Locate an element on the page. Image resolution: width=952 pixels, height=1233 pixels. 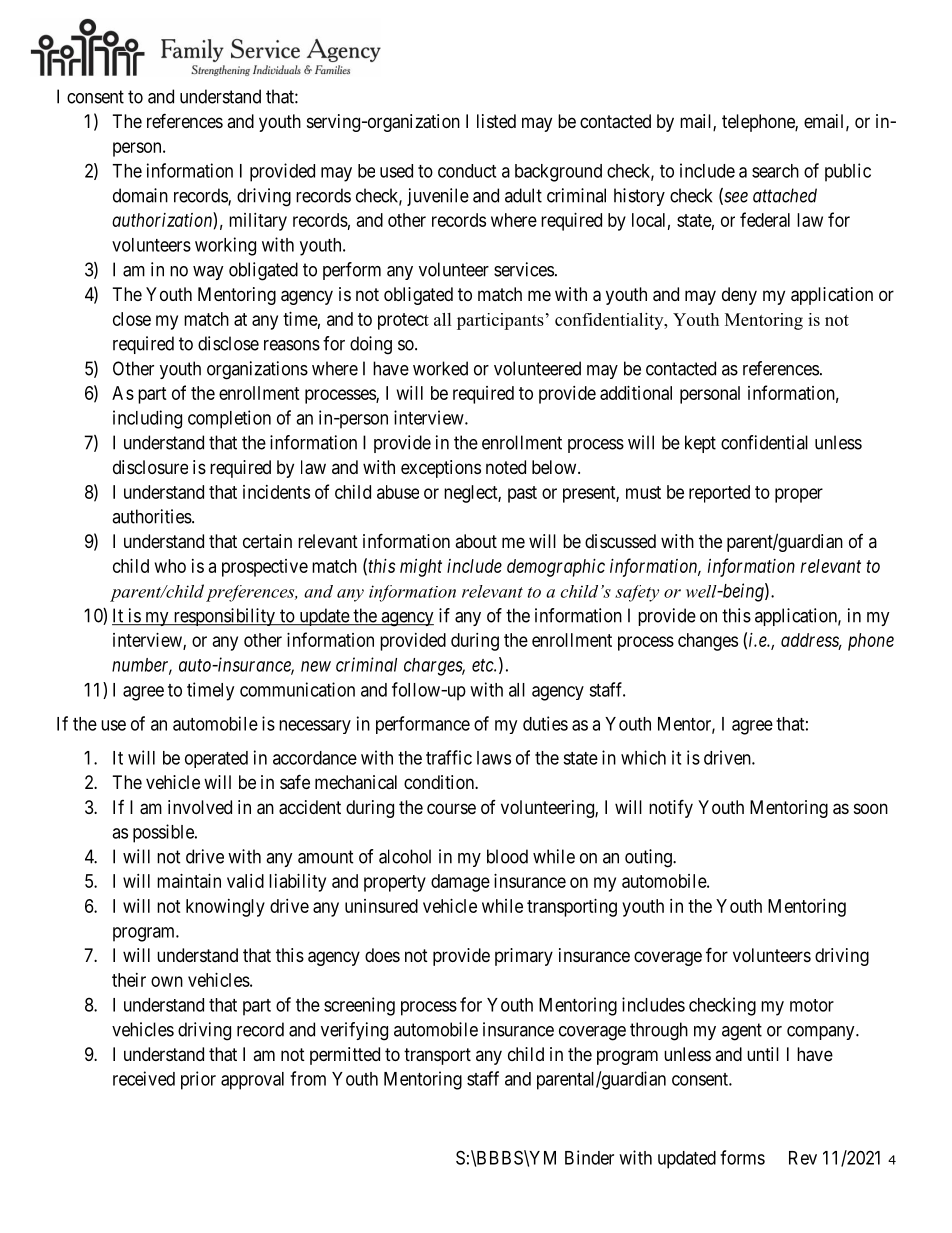
conduct is located at coordinates (467, 171).
